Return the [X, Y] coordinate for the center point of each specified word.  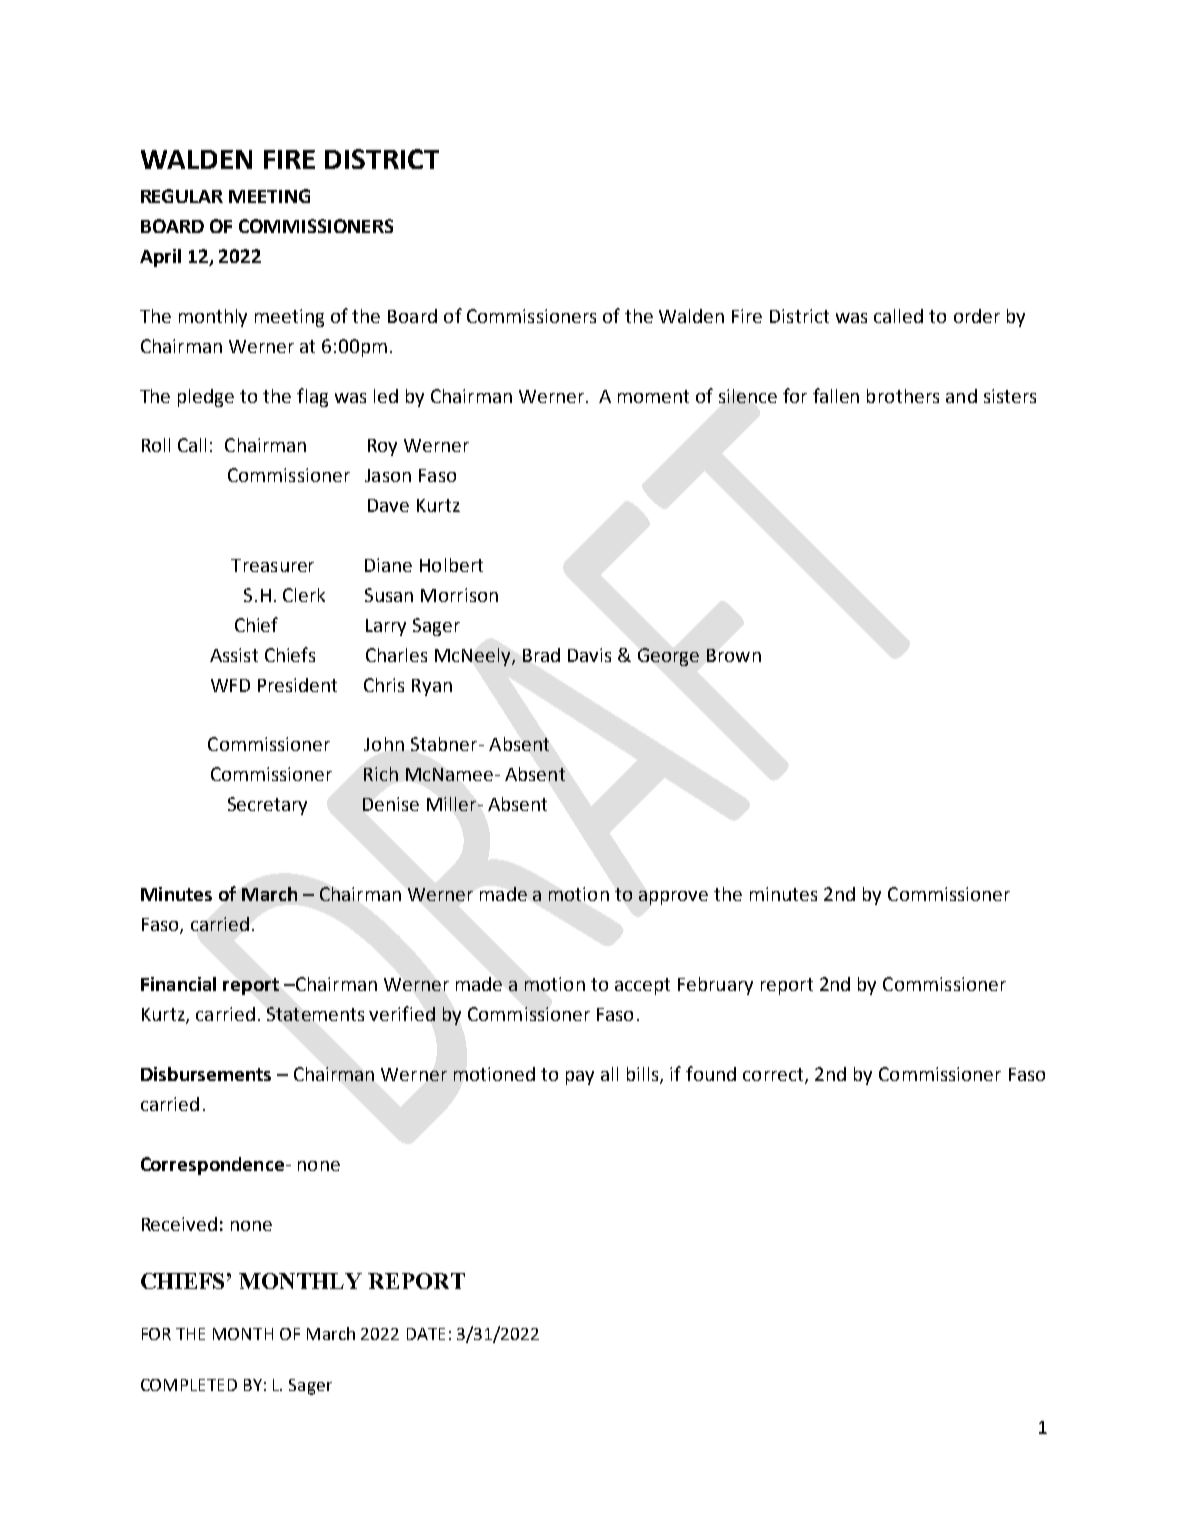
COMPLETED [189, 1385]
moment [653, 396]
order [977, 316]
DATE [426, 1334]
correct [774, 1076]
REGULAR [182, 196]
